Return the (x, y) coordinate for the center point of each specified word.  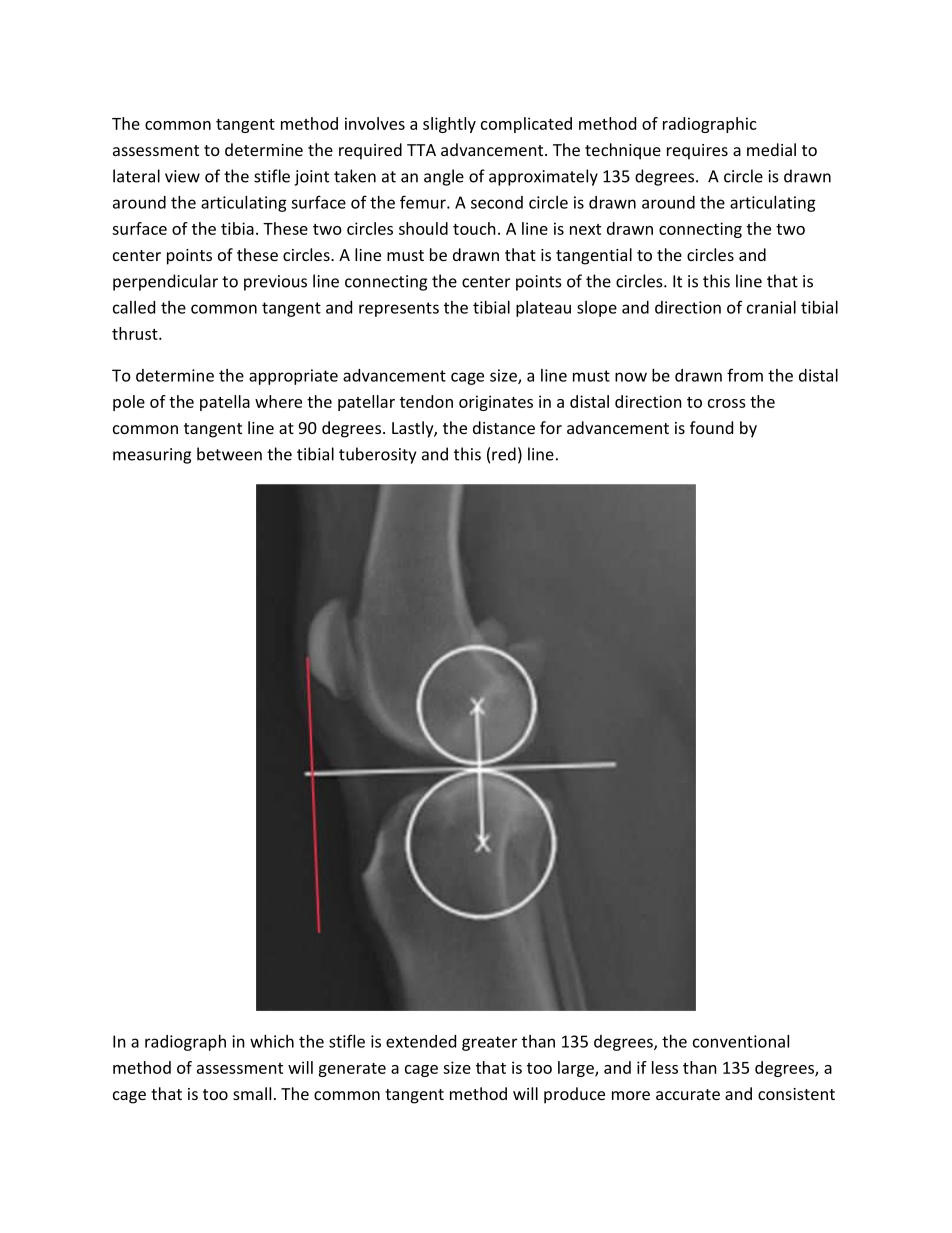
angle (444, 177)
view (182, 176)
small (252, 1093)
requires (697, 152)
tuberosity (377, 455)
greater (489, 1043)
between (229, 454)
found (711, 427)
